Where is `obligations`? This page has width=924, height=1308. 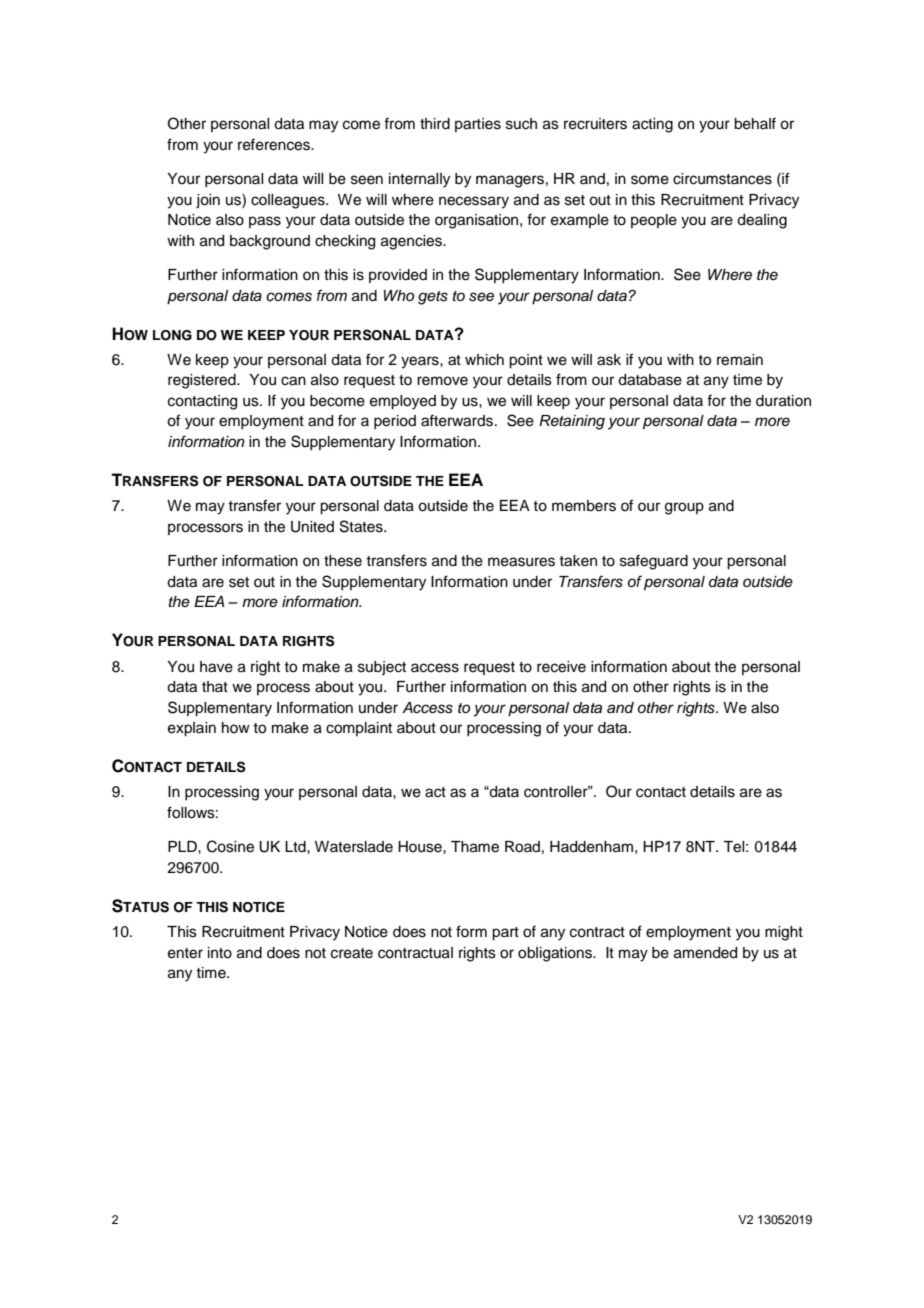 obligations is located at coordinates (556, 954).
